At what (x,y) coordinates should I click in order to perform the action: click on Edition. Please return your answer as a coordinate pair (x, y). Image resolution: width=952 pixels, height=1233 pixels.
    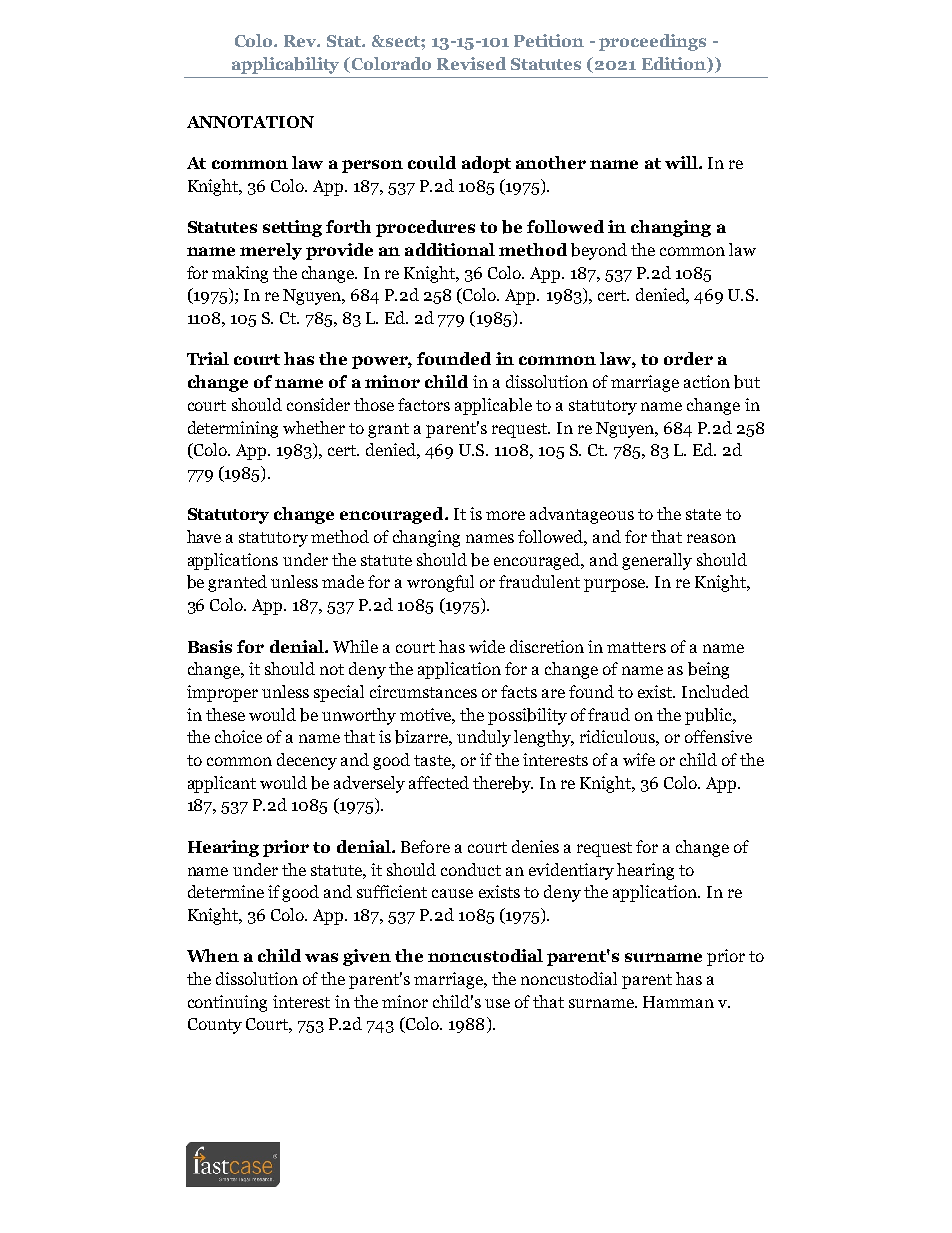
    Looking at the image, I should click on (675, 63).
